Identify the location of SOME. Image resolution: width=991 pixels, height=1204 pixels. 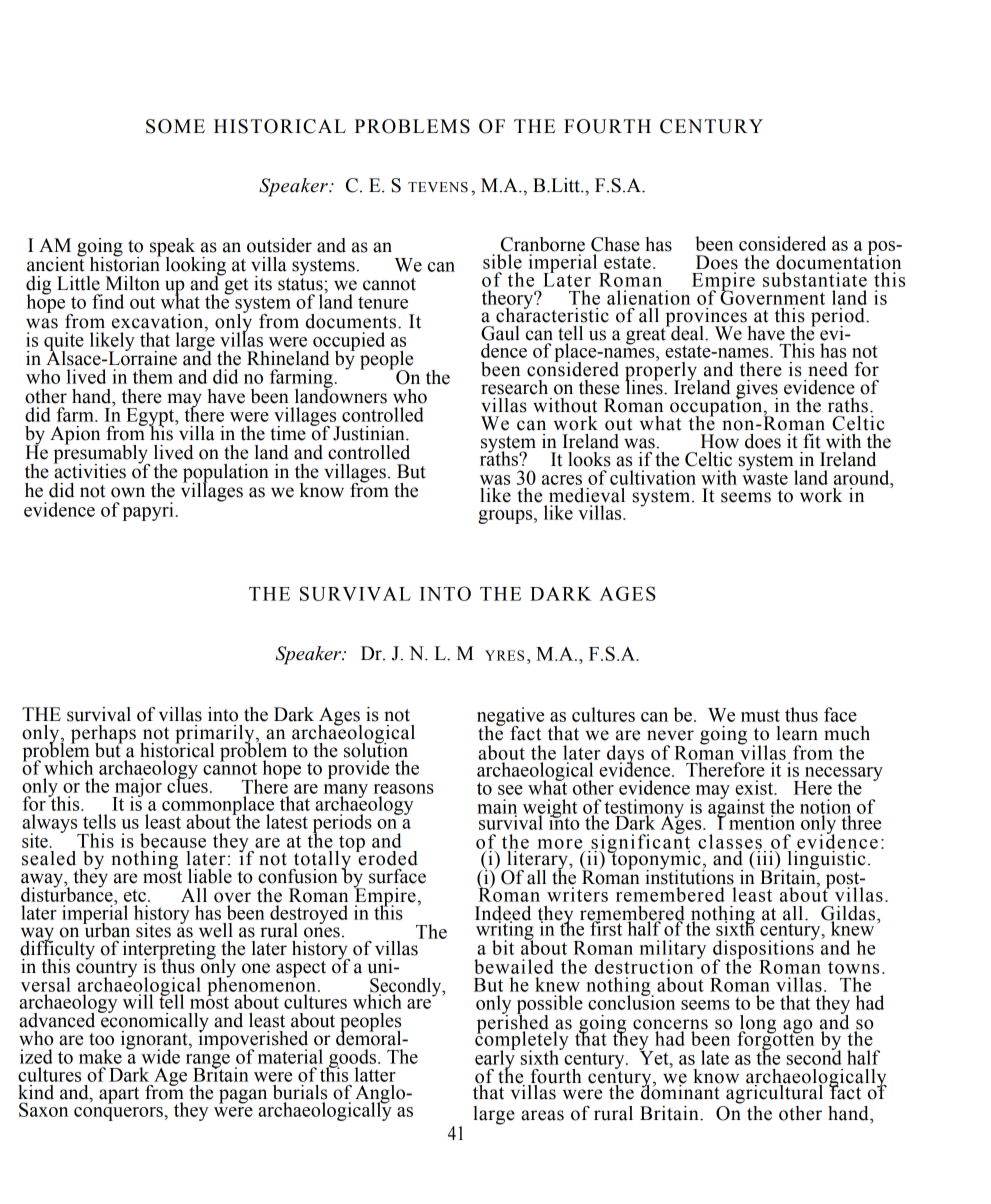
(175, 126).
